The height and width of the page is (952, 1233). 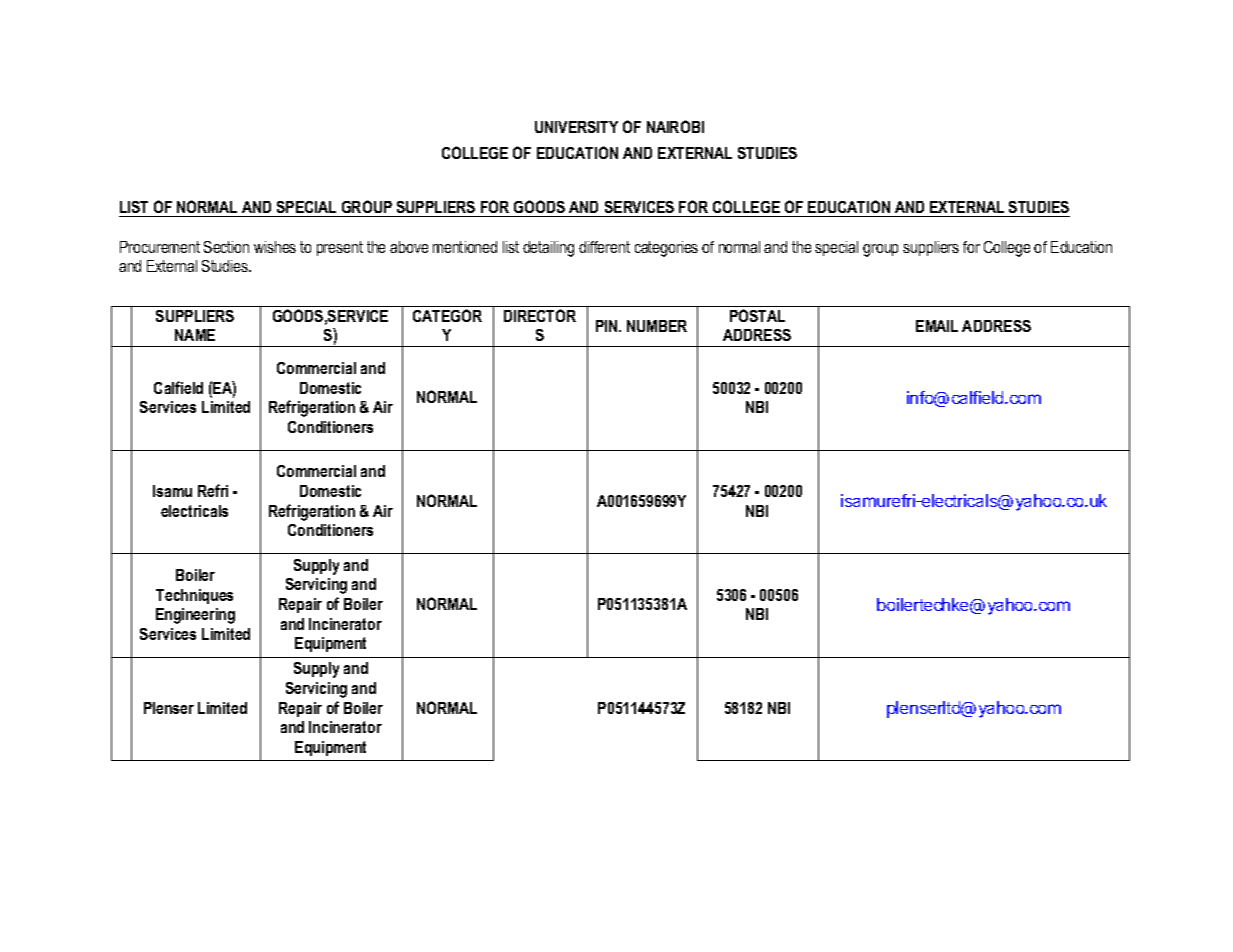 What do you see at coordinates (194, 596) in the page?
I see `Techniques` at bounding box center [194, 596].
